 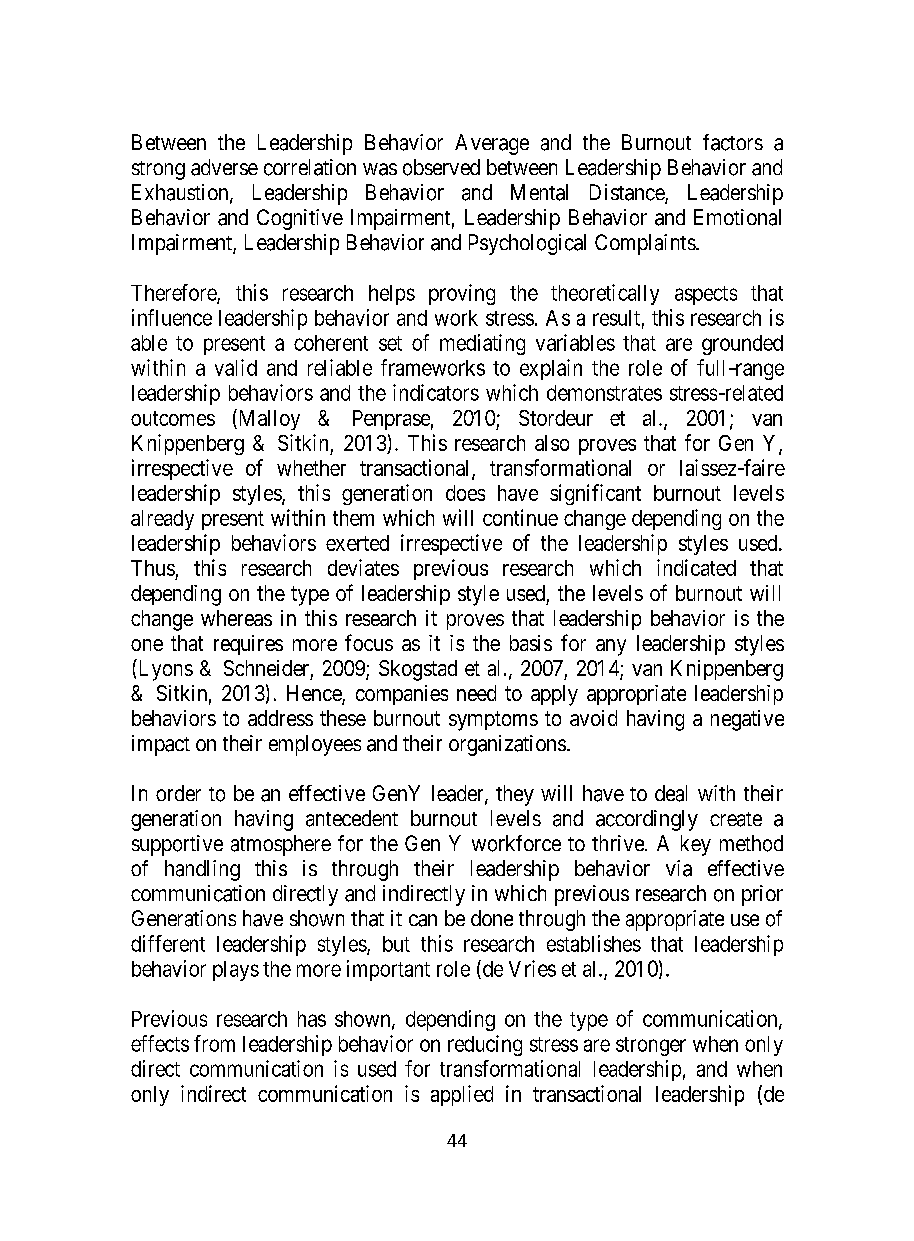 I want to click on applied, so click(x=462, y=1095).
